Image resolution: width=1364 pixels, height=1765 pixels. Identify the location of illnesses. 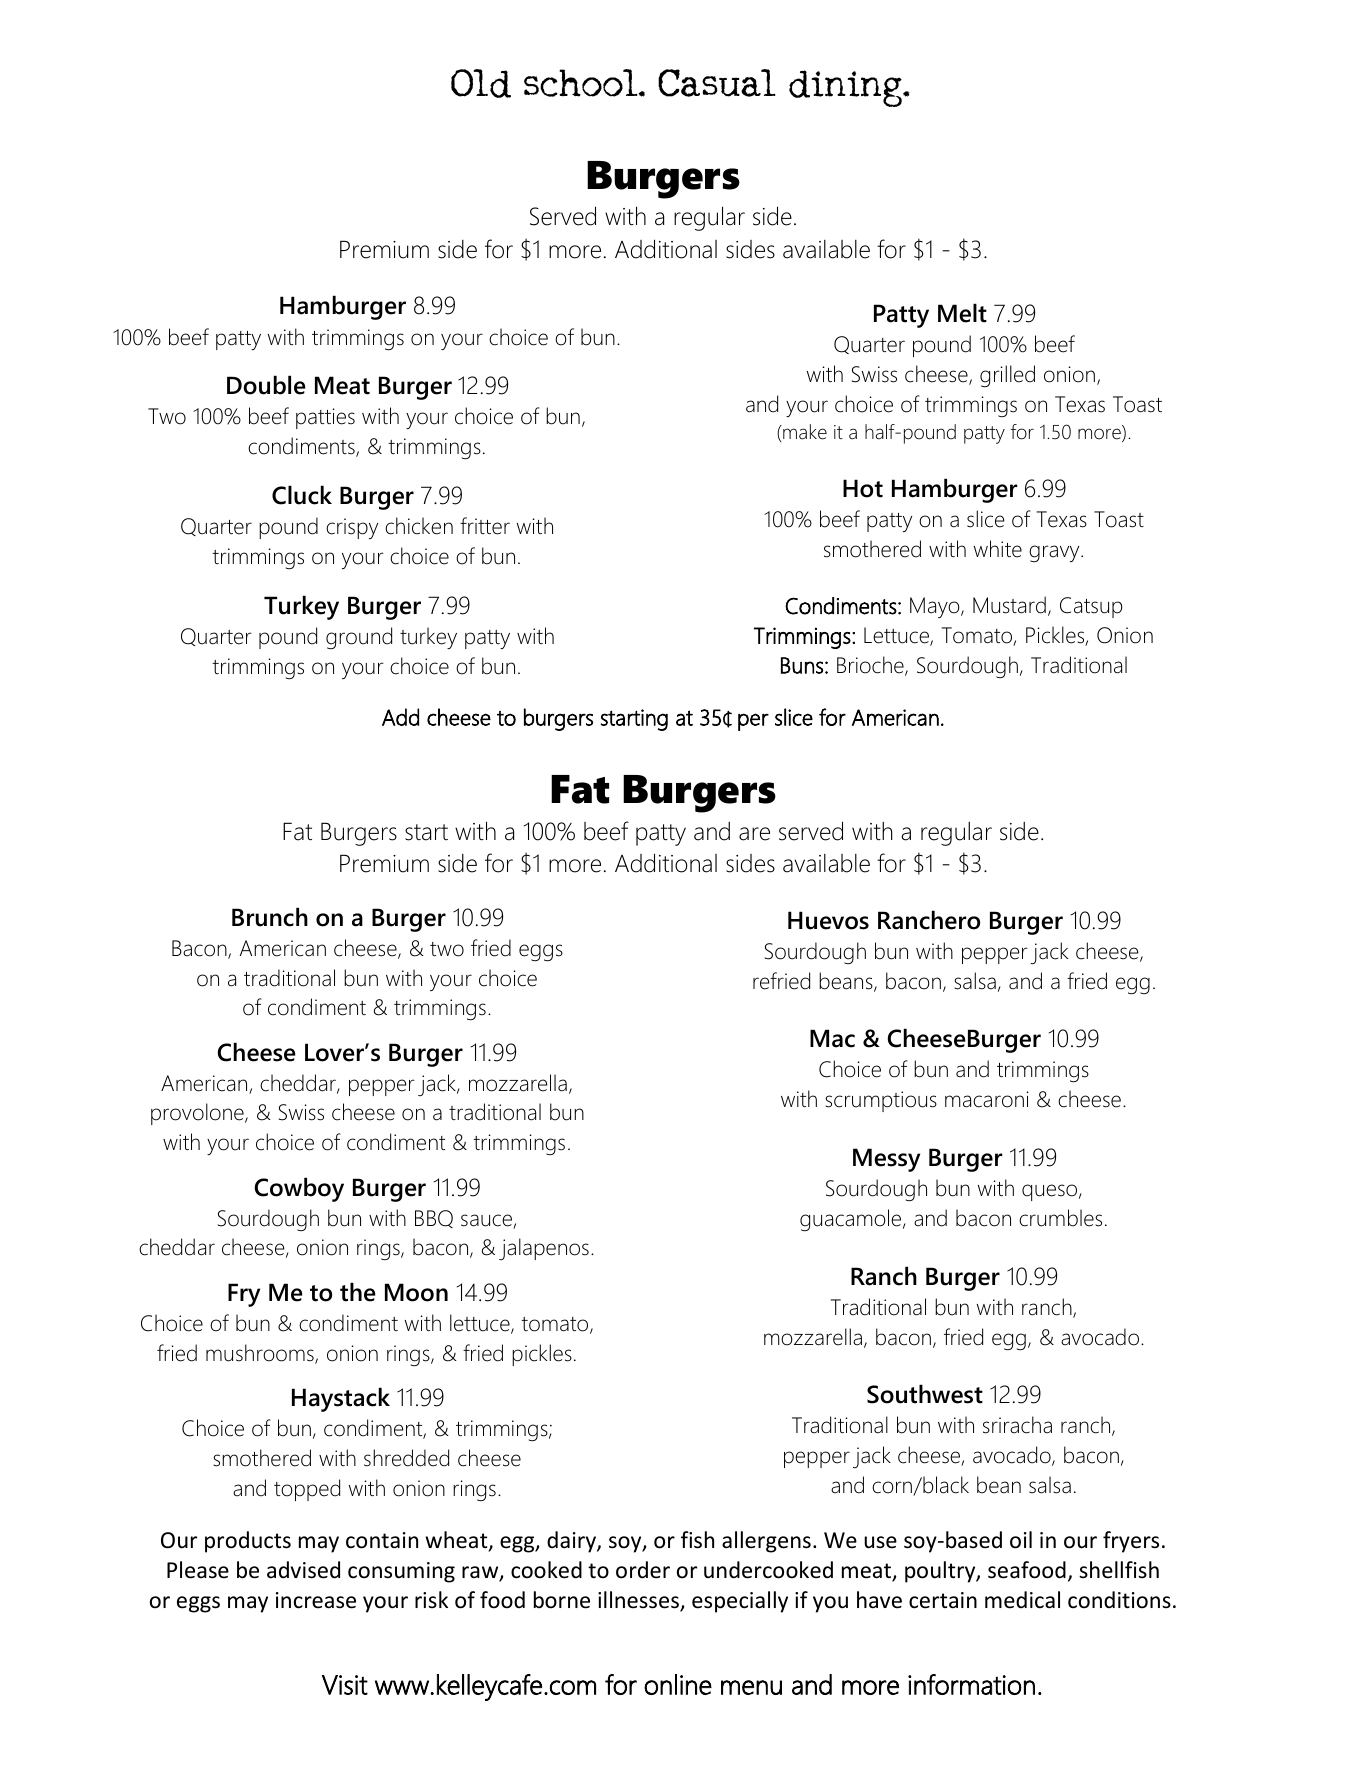
(639, 1601).
